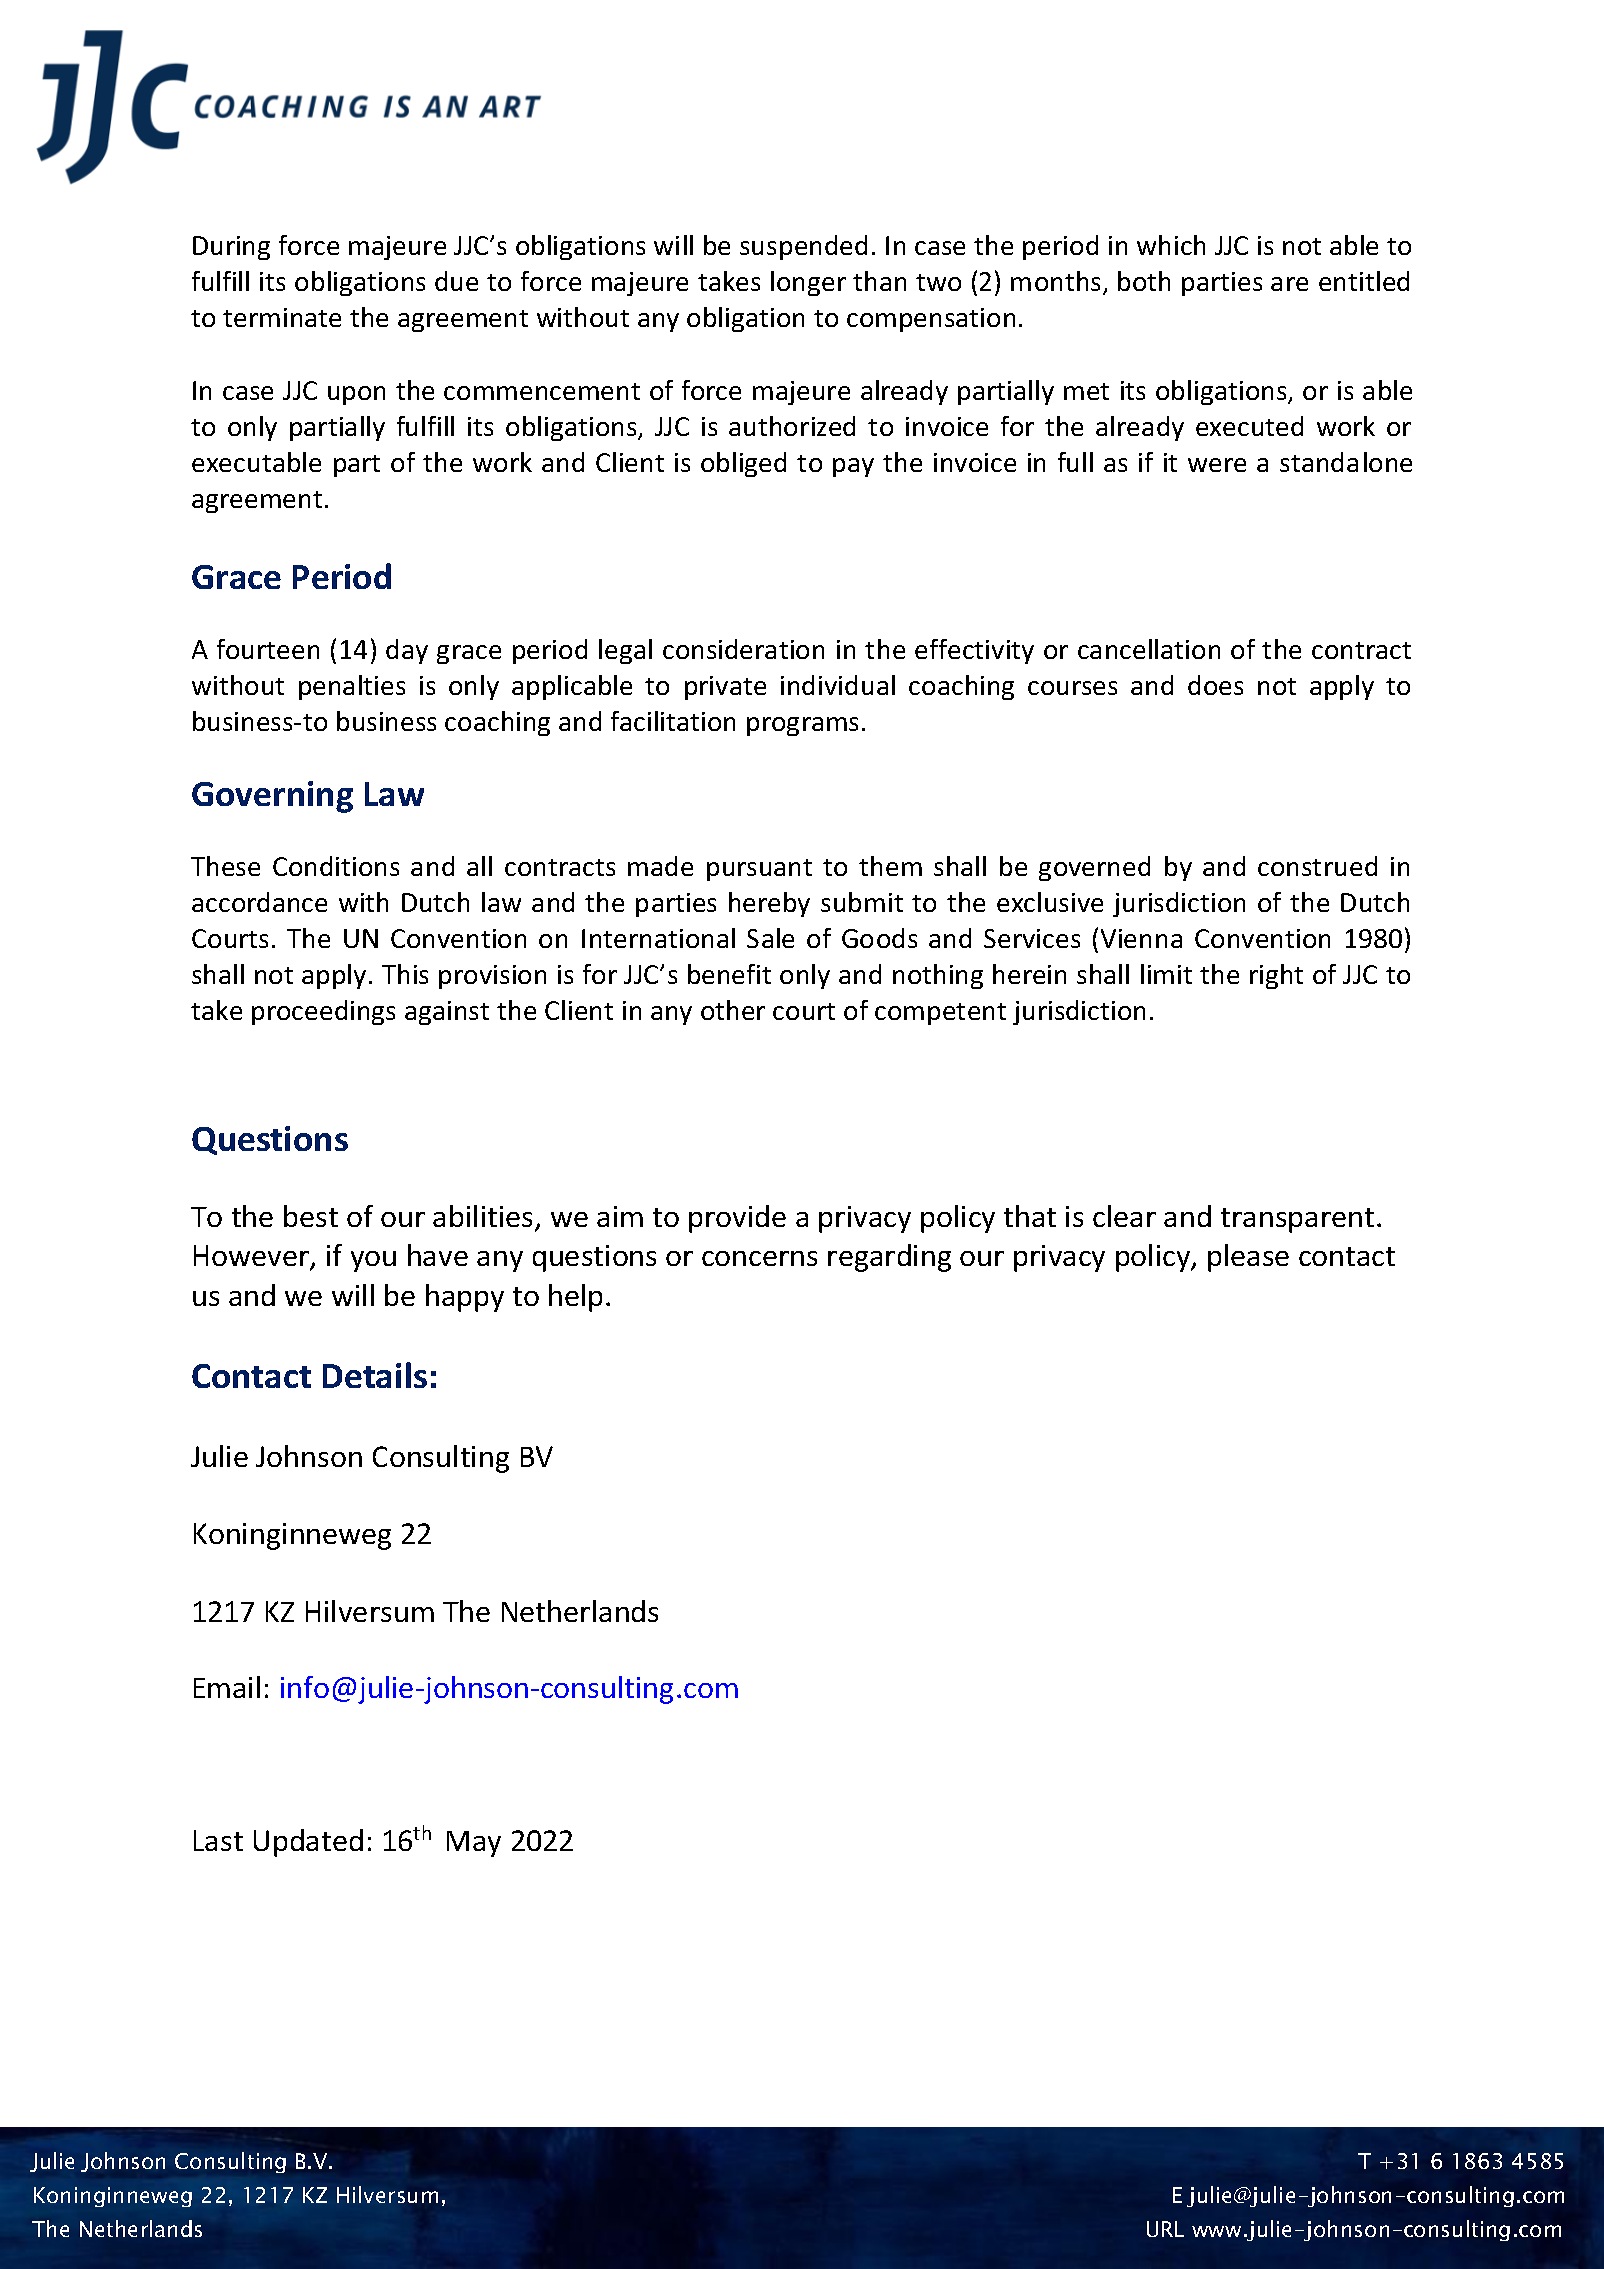 This screenshot has height=2269, width=1604. Describe the element at coordinates (308, 1843) in the screenshot. I see `Updated` at that location.
